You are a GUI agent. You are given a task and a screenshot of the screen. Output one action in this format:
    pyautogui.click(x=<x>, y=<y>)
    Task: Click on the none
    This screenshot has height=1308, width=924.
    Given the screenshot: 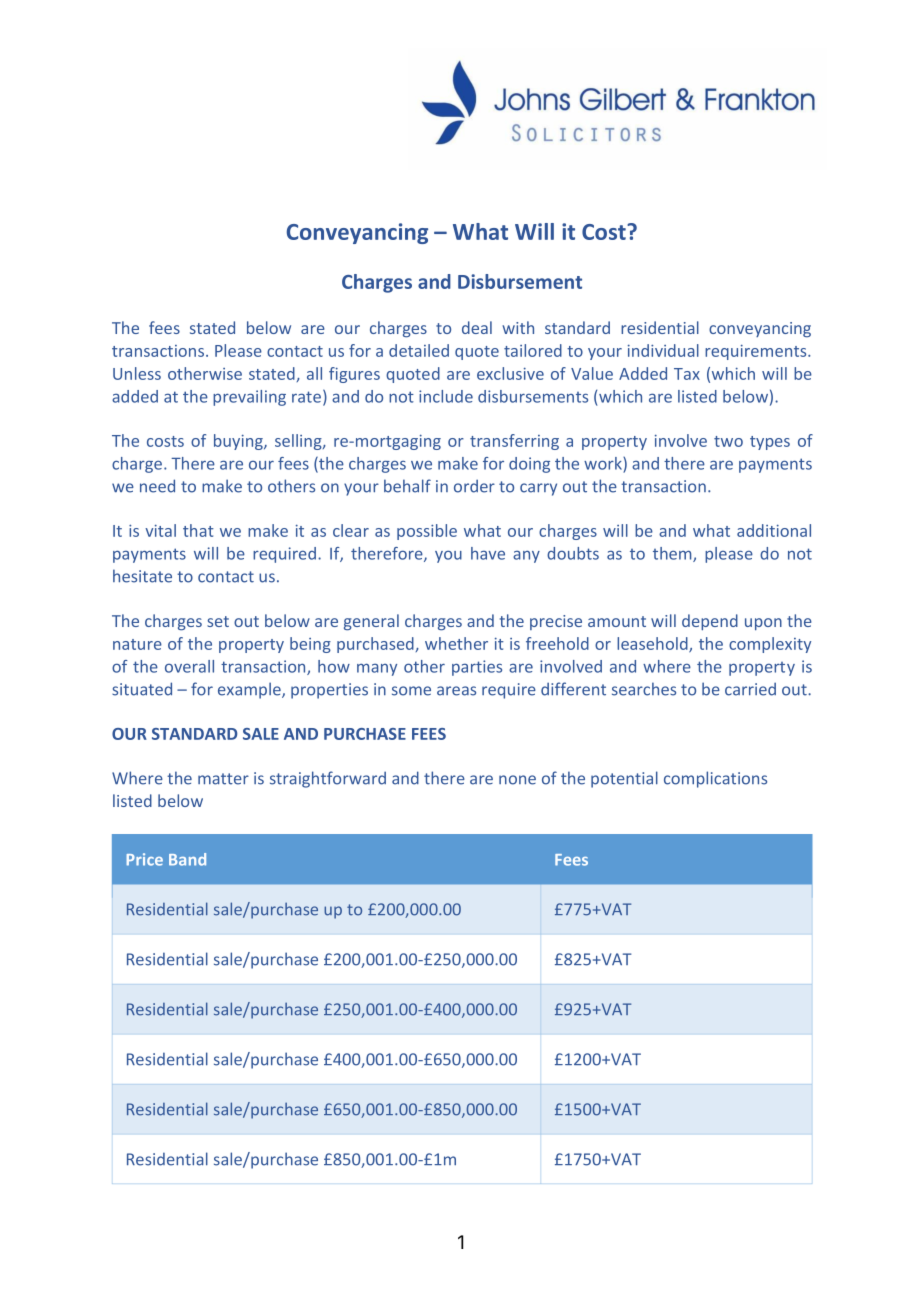 What is the action you would take?
    pyautogui.click(x=517, y=780)
